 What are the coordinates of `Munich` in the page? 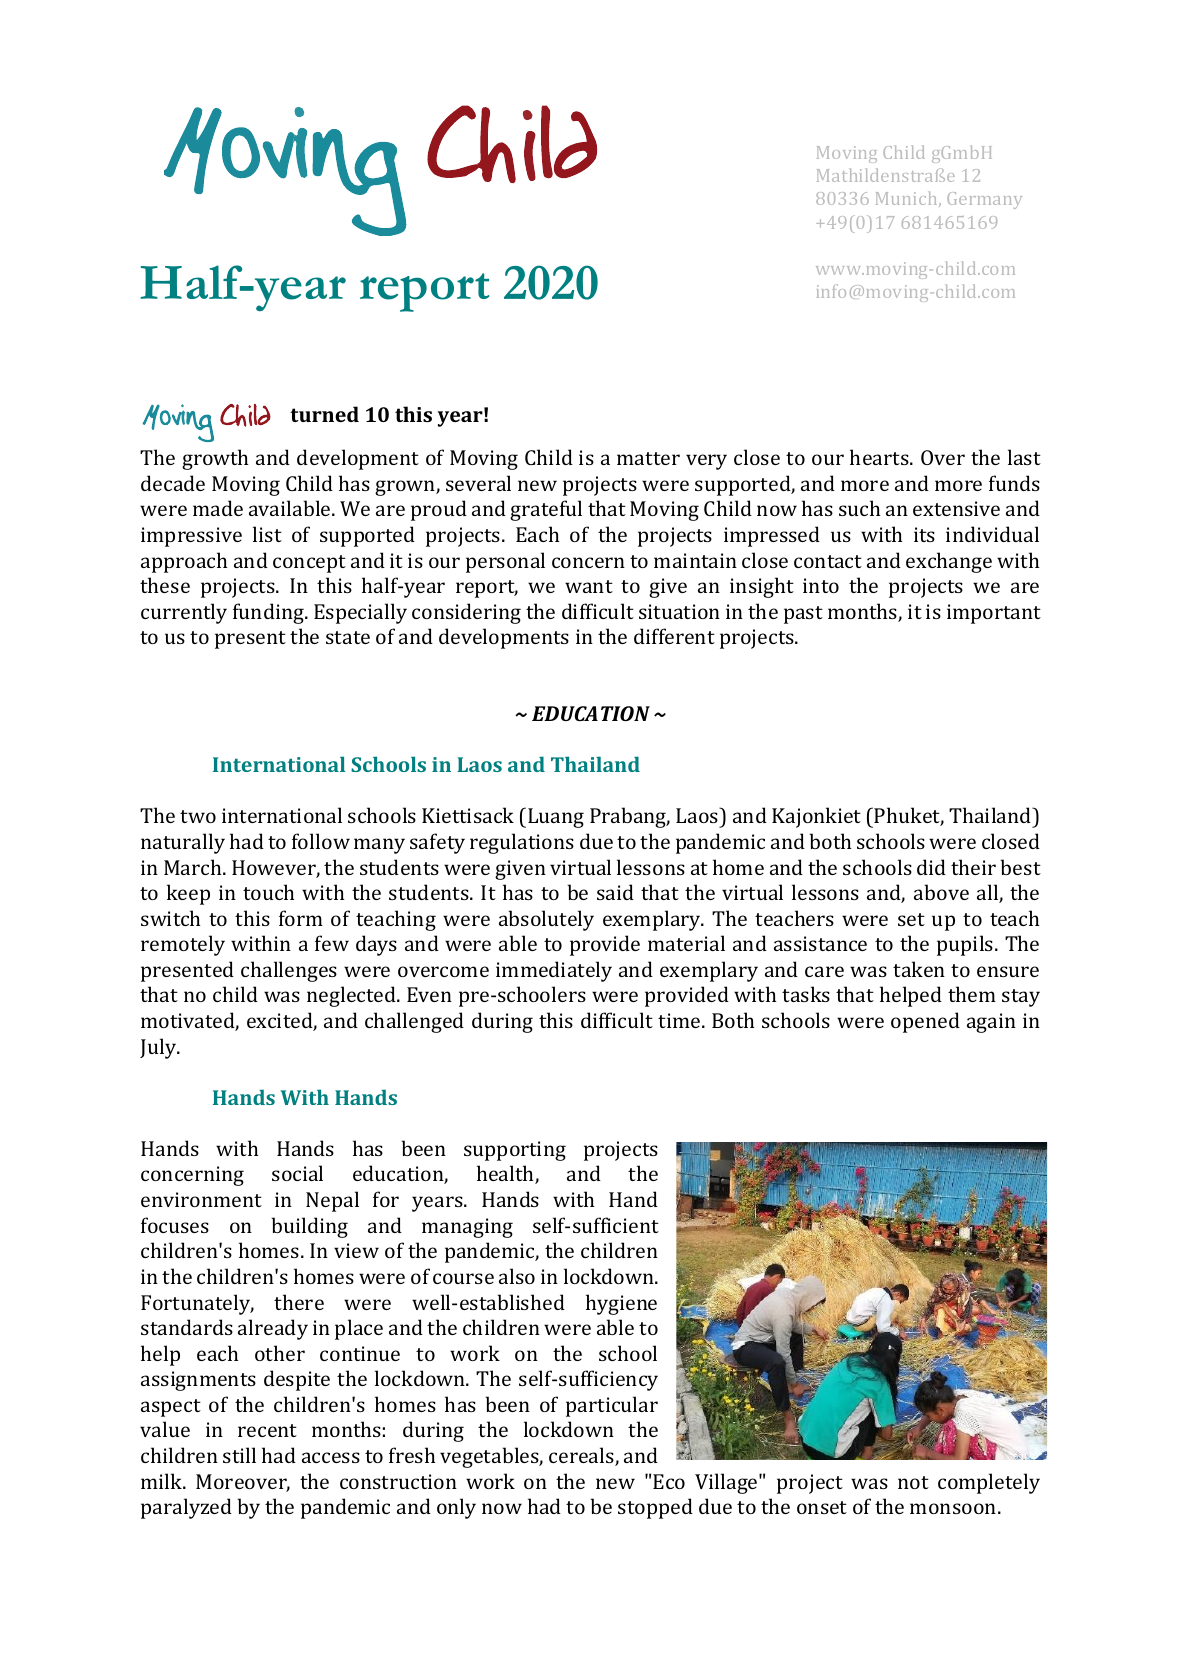 It's located at (908, 199).
